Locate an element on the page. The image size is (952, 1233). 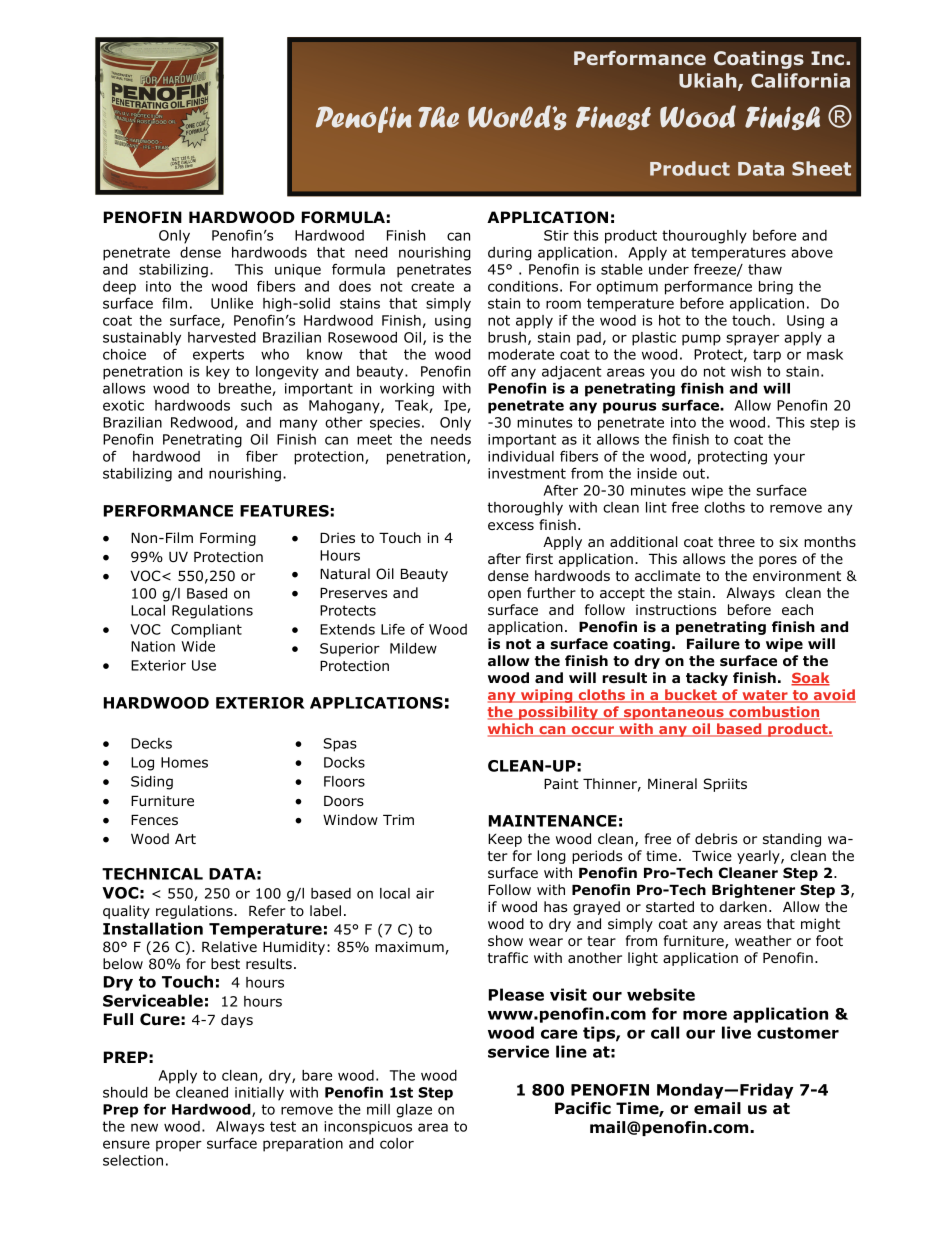
Keep is located at coordinates (505, 840).
